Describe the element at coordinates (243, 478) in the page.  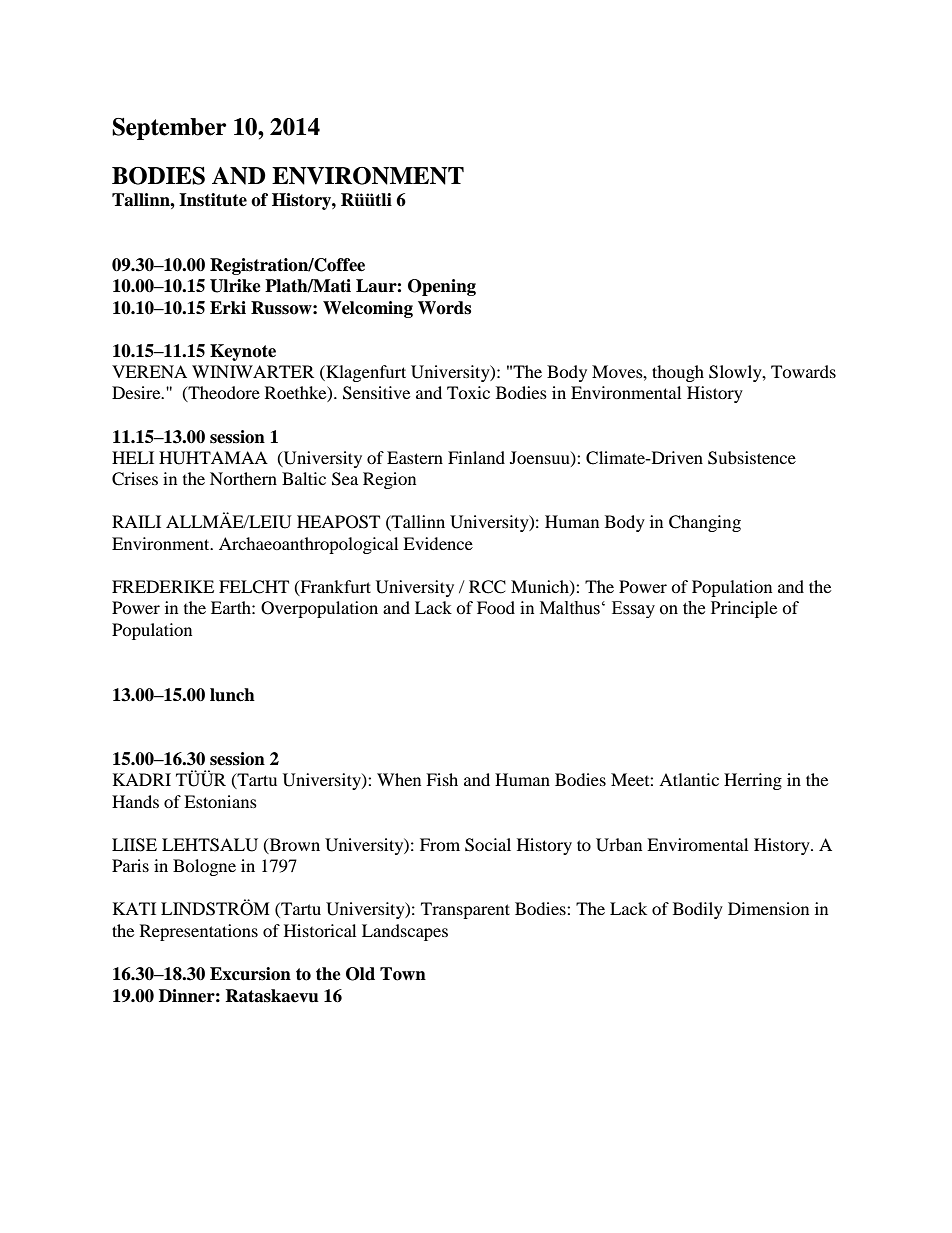
I see `Northern` at that location.
